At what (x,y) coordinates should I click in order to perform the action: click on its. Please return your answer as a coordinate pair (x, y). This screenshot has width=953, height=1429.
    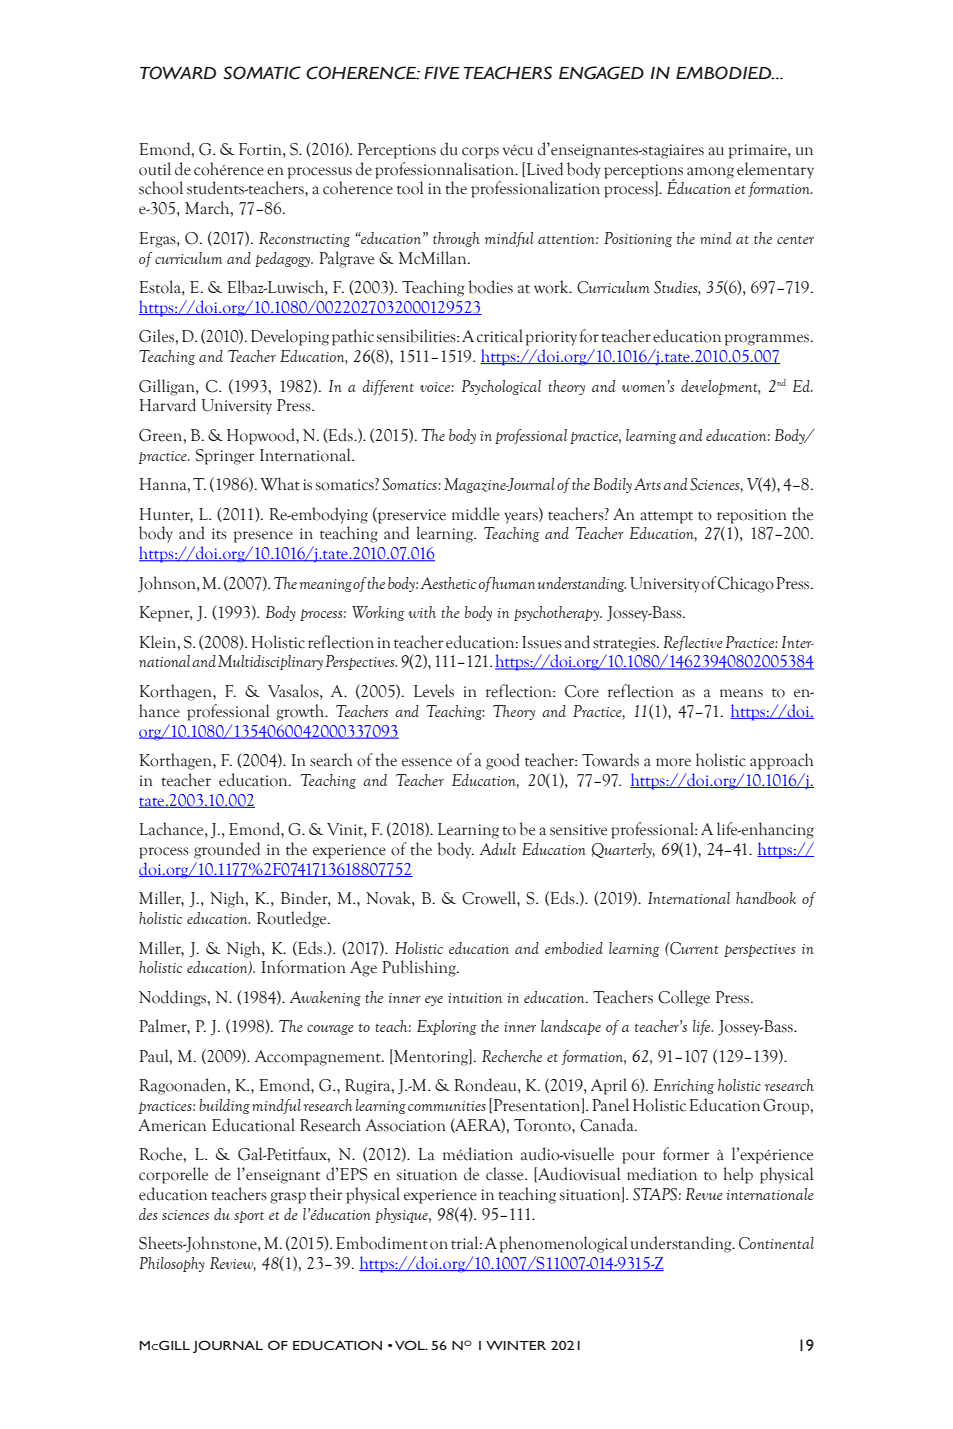
    Looking at the image, I should click on (219, 534).
